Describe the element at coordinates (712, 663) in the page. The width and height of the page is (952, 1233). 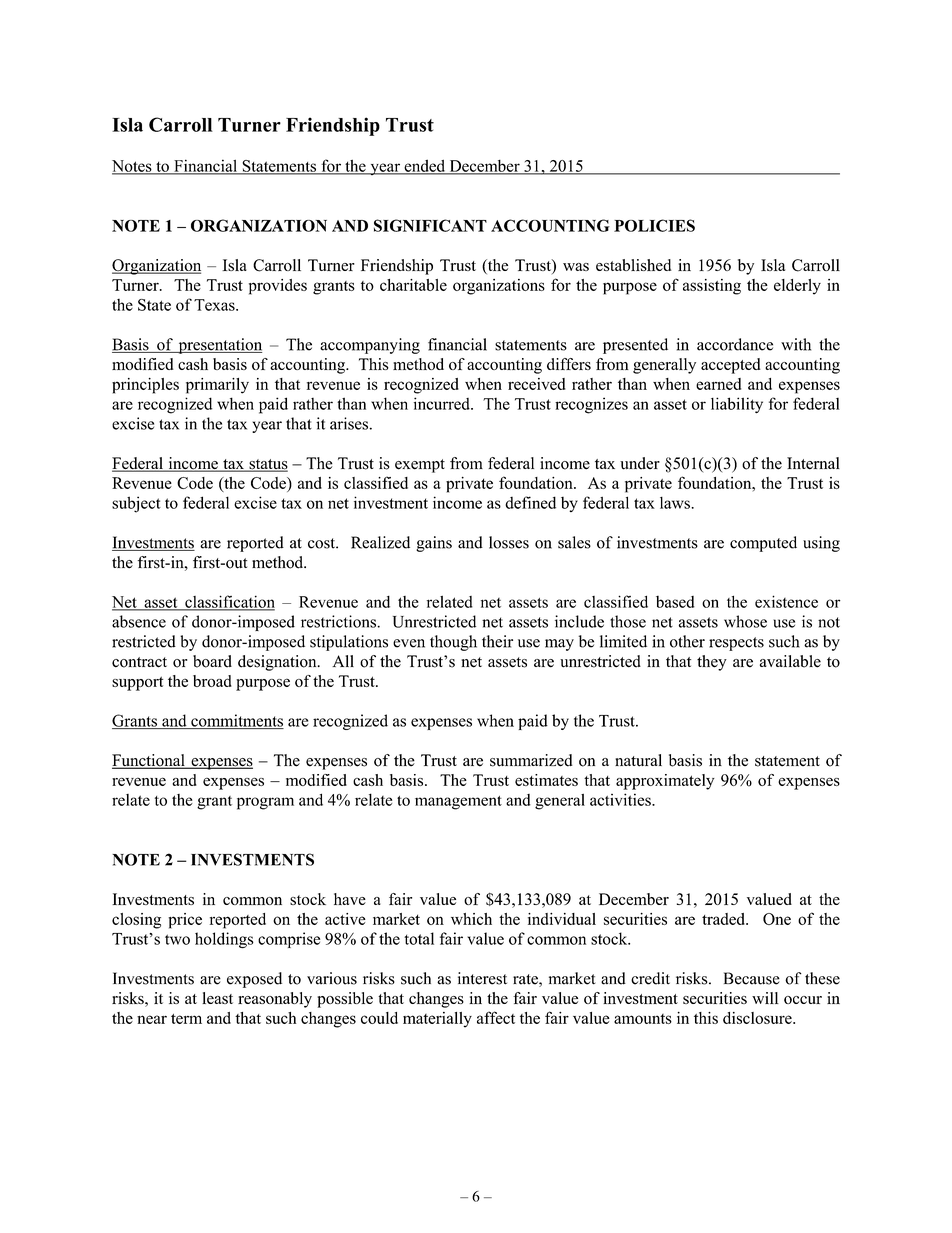
I see `they` at that location.
